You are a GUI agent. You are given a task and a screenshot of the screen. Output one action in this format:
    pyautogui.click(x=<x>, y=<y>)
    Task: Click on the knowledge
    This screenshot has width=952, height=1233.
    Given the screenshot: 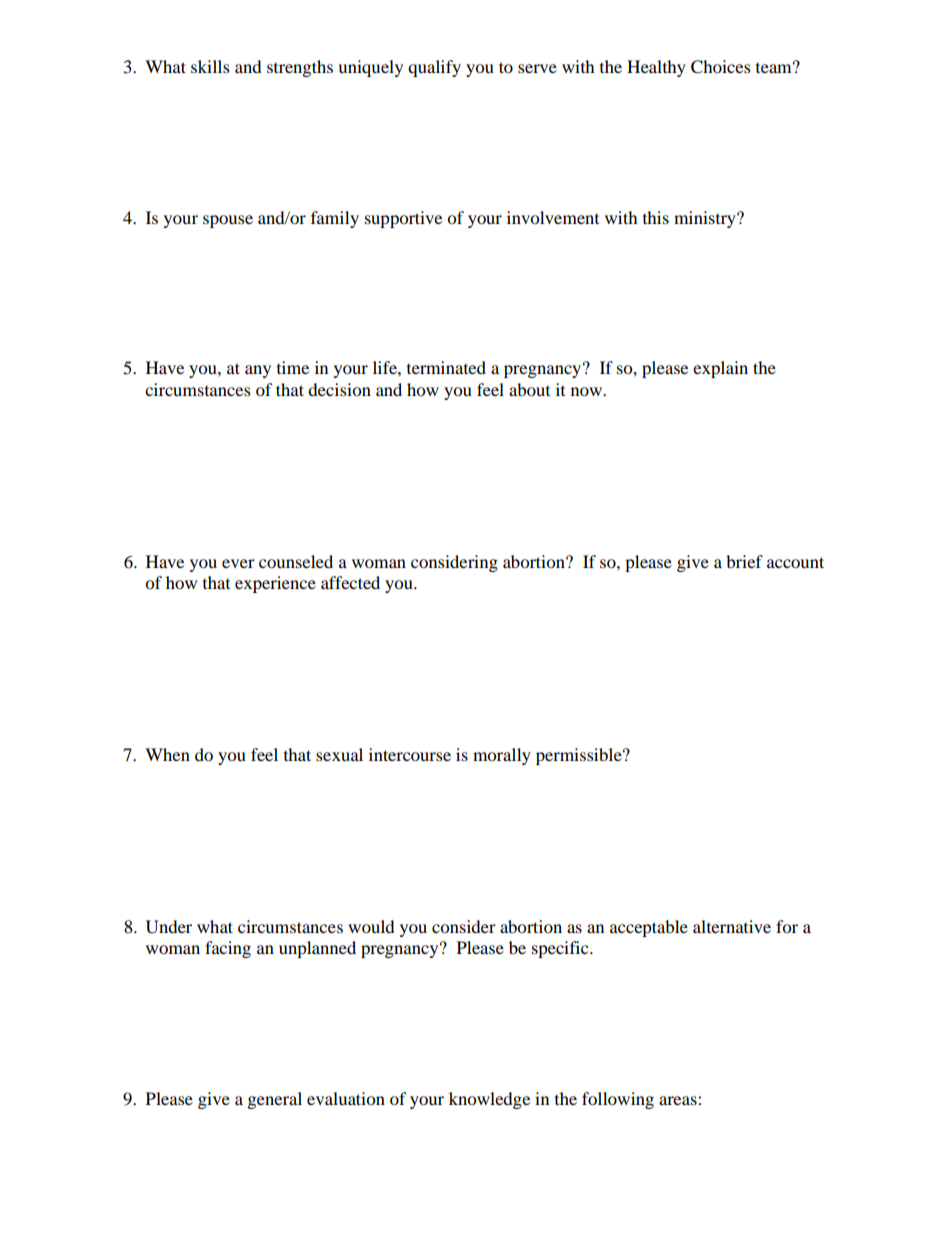 What is the action you would take?
    pyautogui.click(x=489, y=1100)
